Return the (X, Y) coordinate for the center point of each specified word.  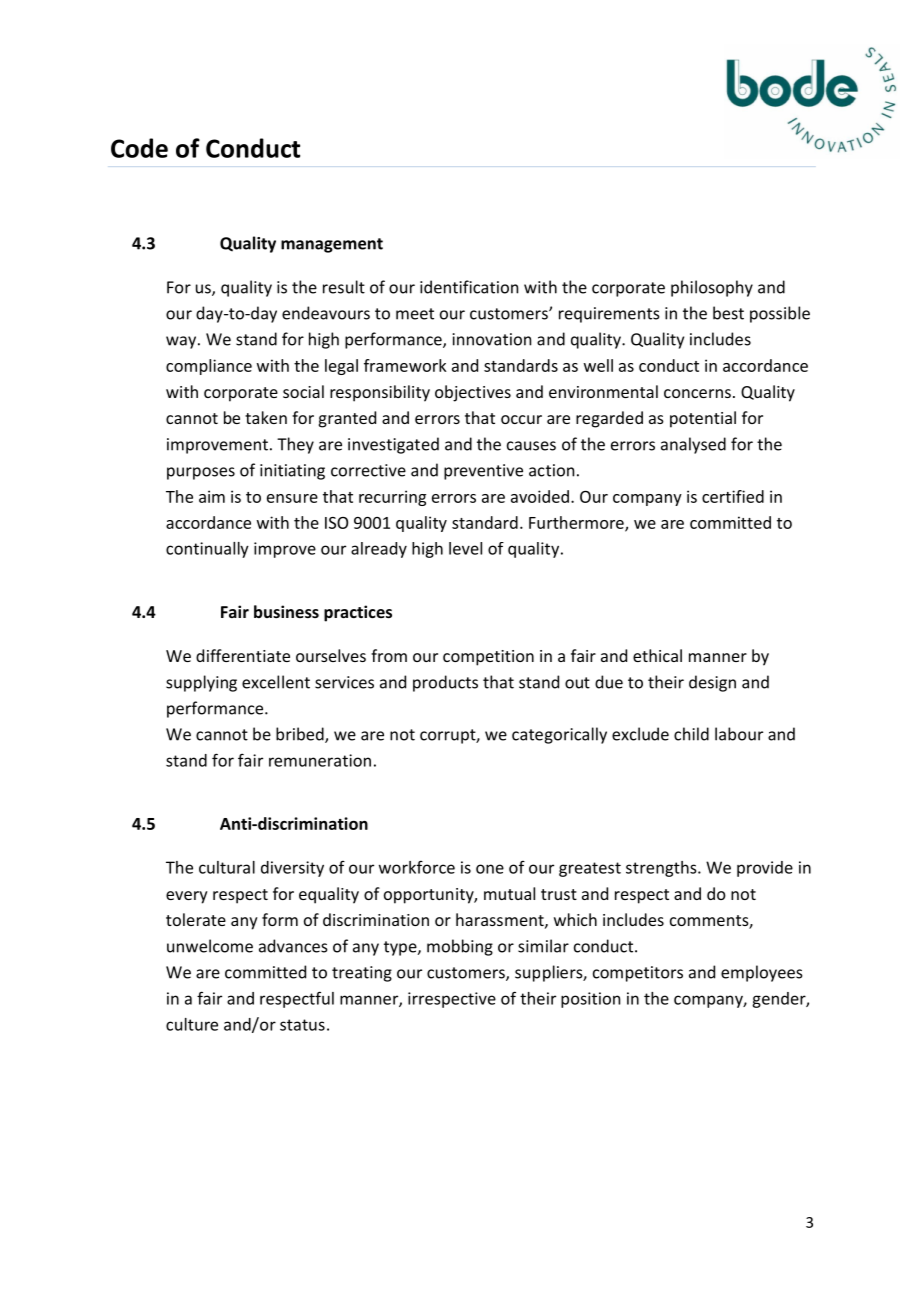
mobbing (460, 947)
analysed (693, 445)
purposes (201, 473)
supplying (201, 683)
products (445, 683)
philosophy (712, 288)
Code (139, 148)
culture (192, 1024)
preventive (483, 472)
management (332, 245)
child (691, 734)
